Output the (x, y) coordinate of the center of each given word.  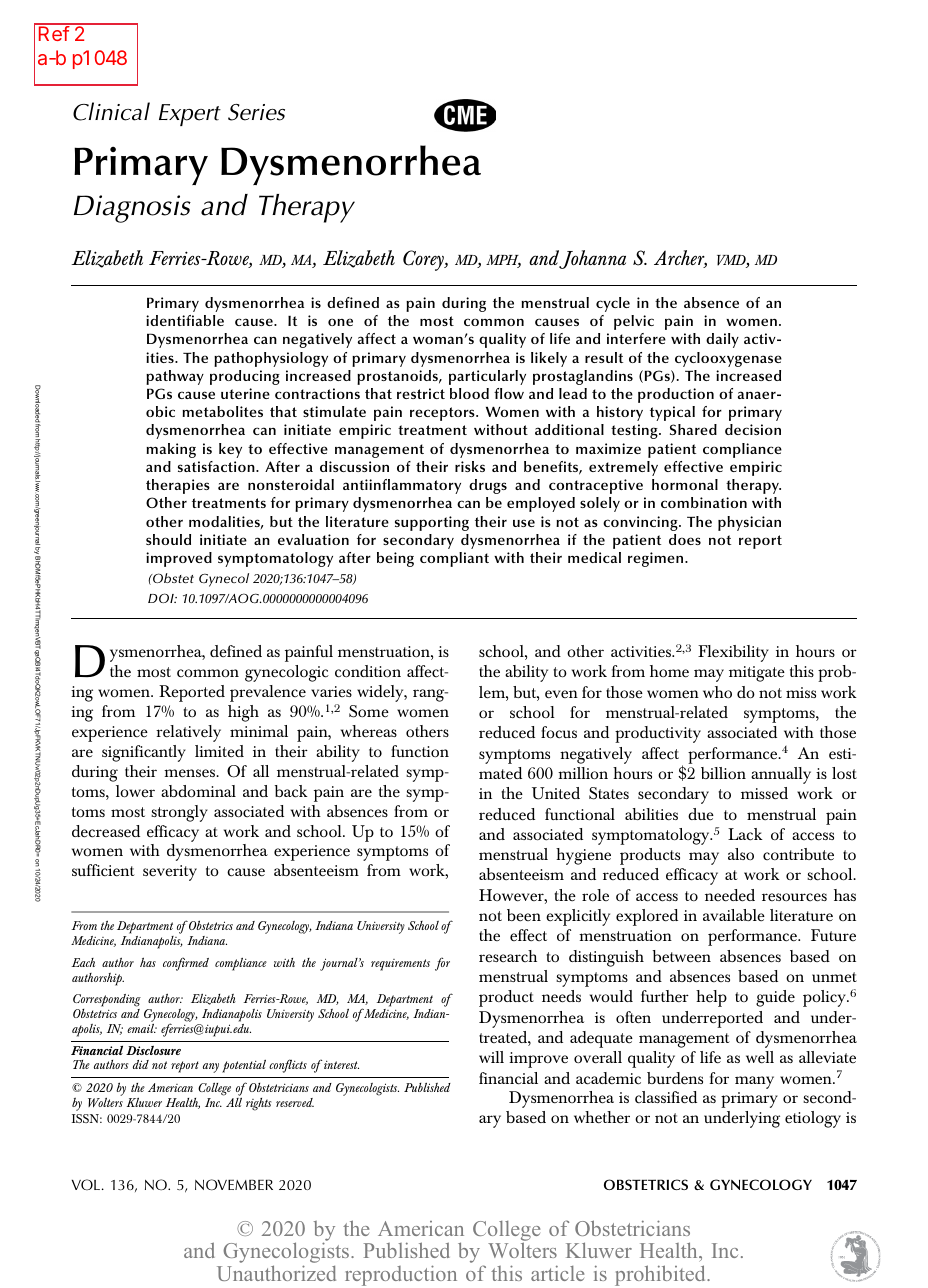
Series (256, 112)
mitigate (757, 674)
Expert (190, 115)
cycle (613, 304)
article (557, 1273)
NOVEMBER (234, 1185)
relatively (188, 733)
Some (369, 711)
